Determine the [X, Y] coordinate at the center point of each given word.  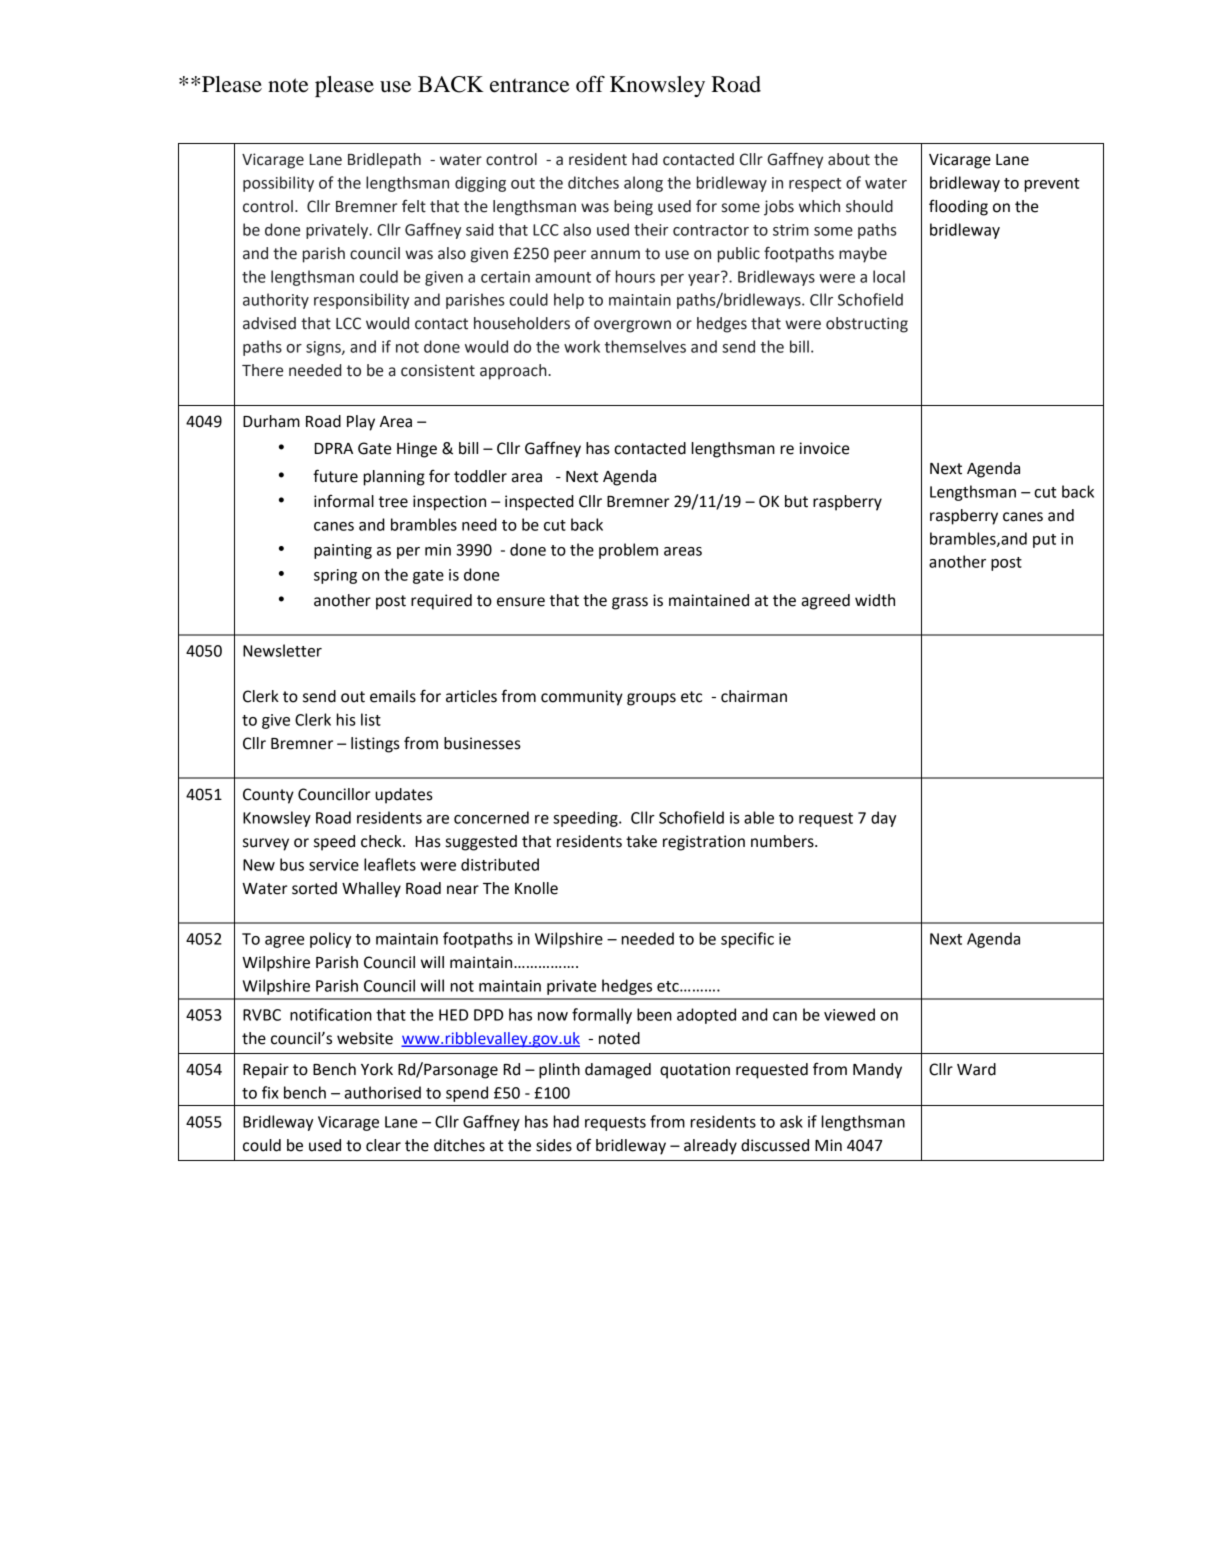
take [641, 841]
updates [404, 796]
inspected [539, 503]
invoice [824, 448]
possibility [278, 184]
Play [361, 423]
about [849, 159]
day [883, 819]
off [590, 84]
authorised [382, 1092]
